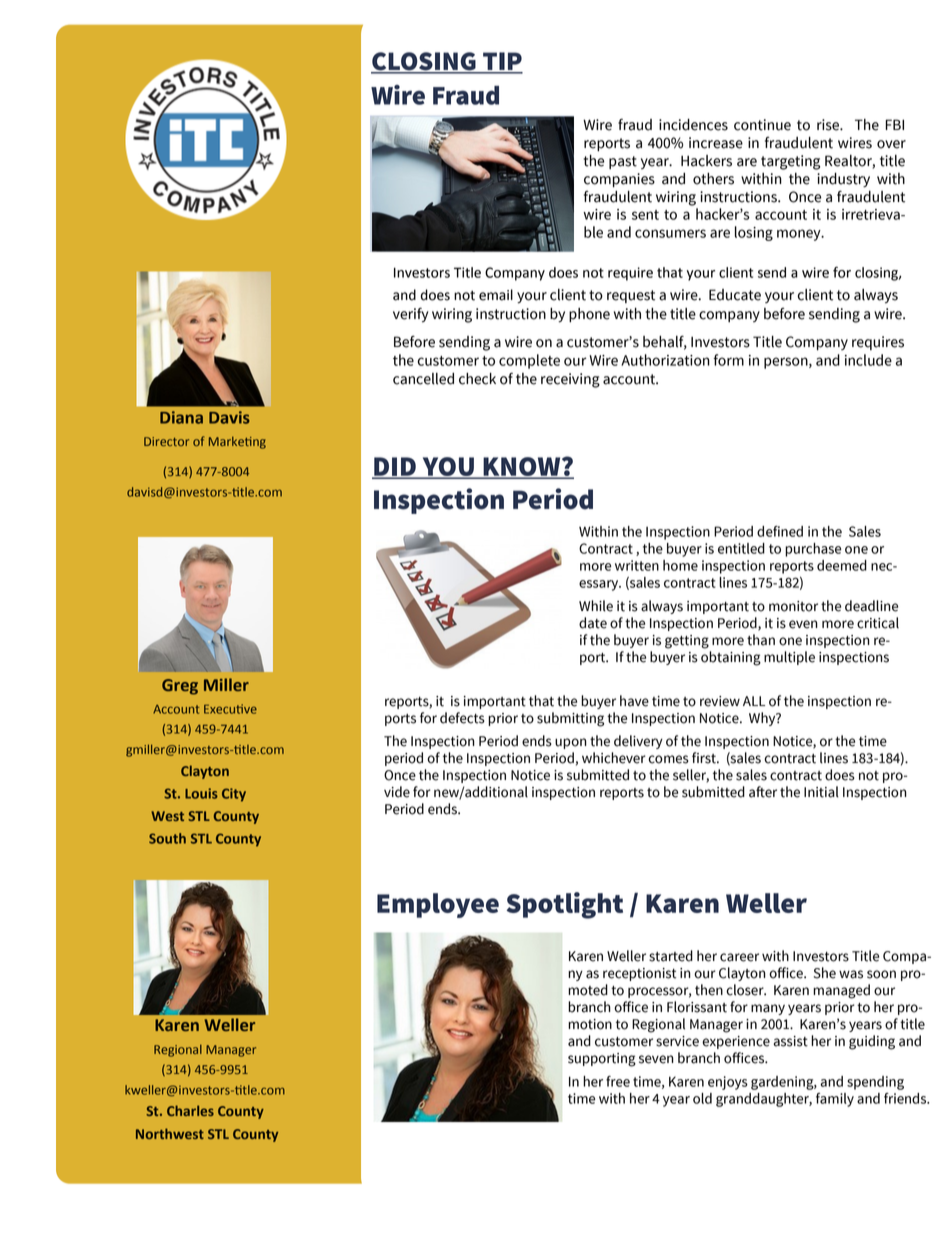  Describe the element at coordinates (237, 442) in the image. I see `Marketing` at that location.
